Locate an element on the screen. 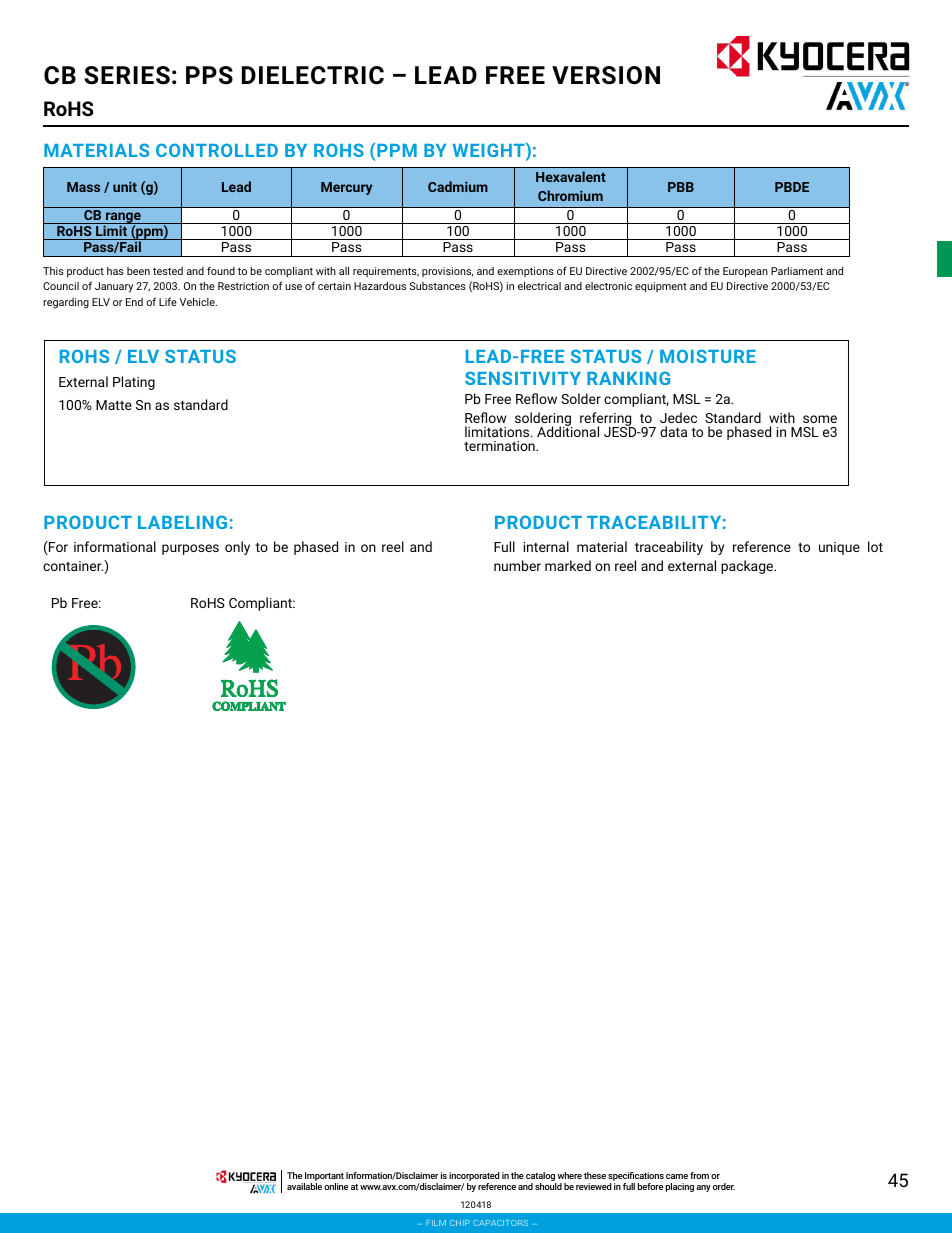  package is located at coordinates (748, 567).
